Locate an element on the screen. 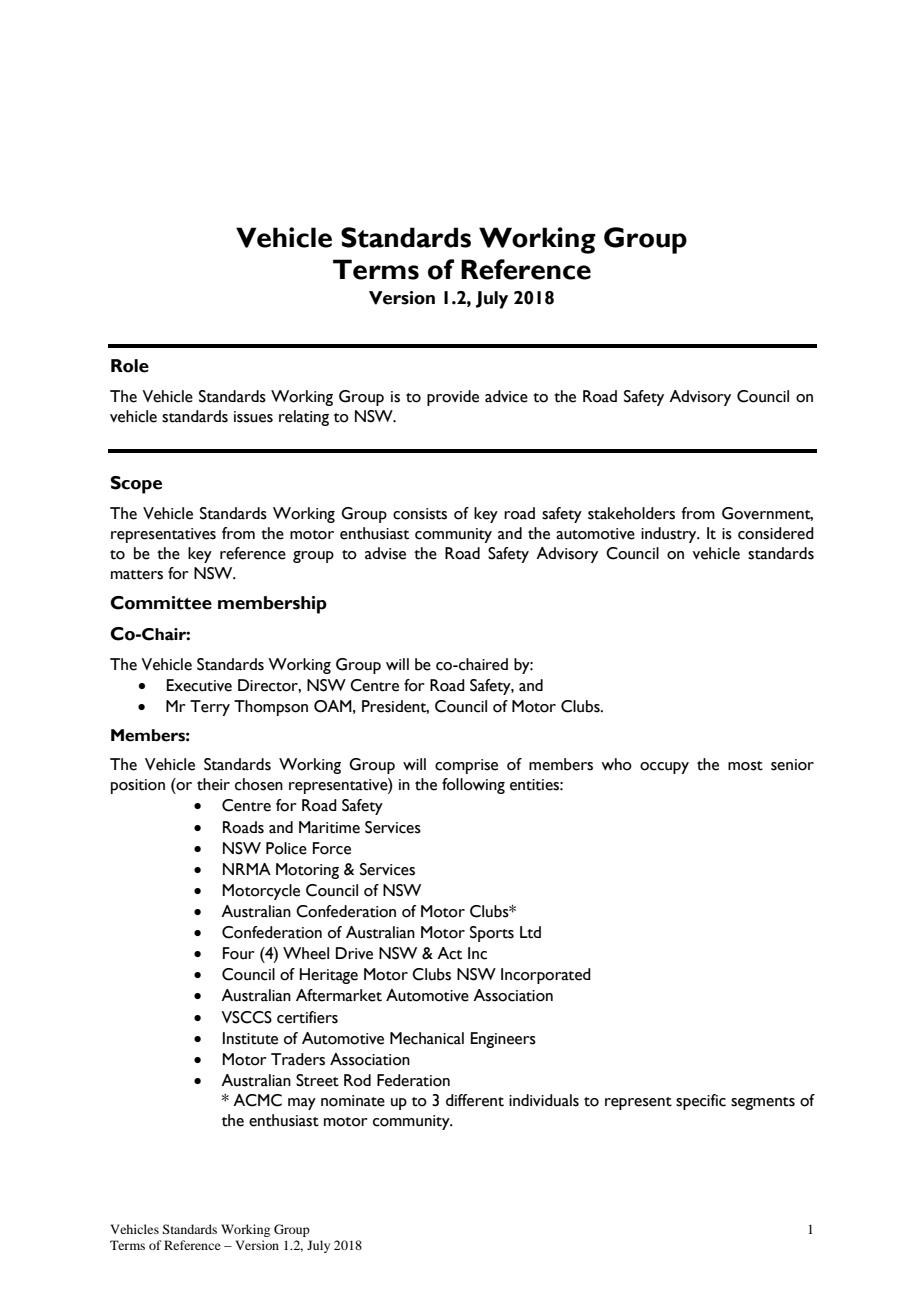 The width and height of the screenshot is (924, 1308). issues is located at coordinates (253, 417).
